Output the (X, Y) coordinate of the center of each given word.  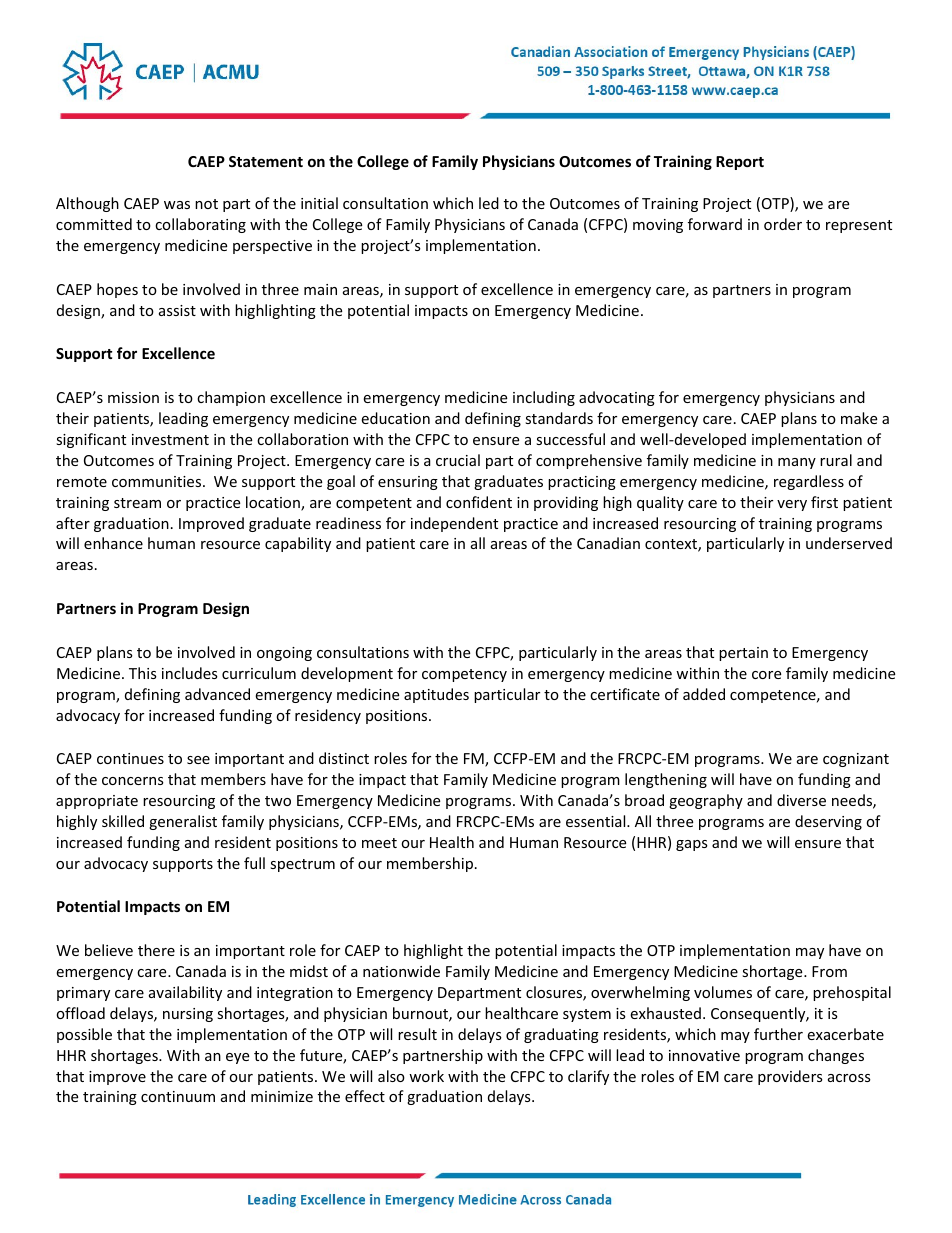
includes (190, 673)
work (426, 1076)
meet (379, 843)
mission (133, 397)
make (859, 418)
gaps (692, 845)
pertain (743, 654)
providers (790, 1077)
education (395, 418)
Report (740, 163)
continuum (178, 1096)
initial (319, 203)
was (177, 205)
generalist (183, 822)
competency (464, 675)
